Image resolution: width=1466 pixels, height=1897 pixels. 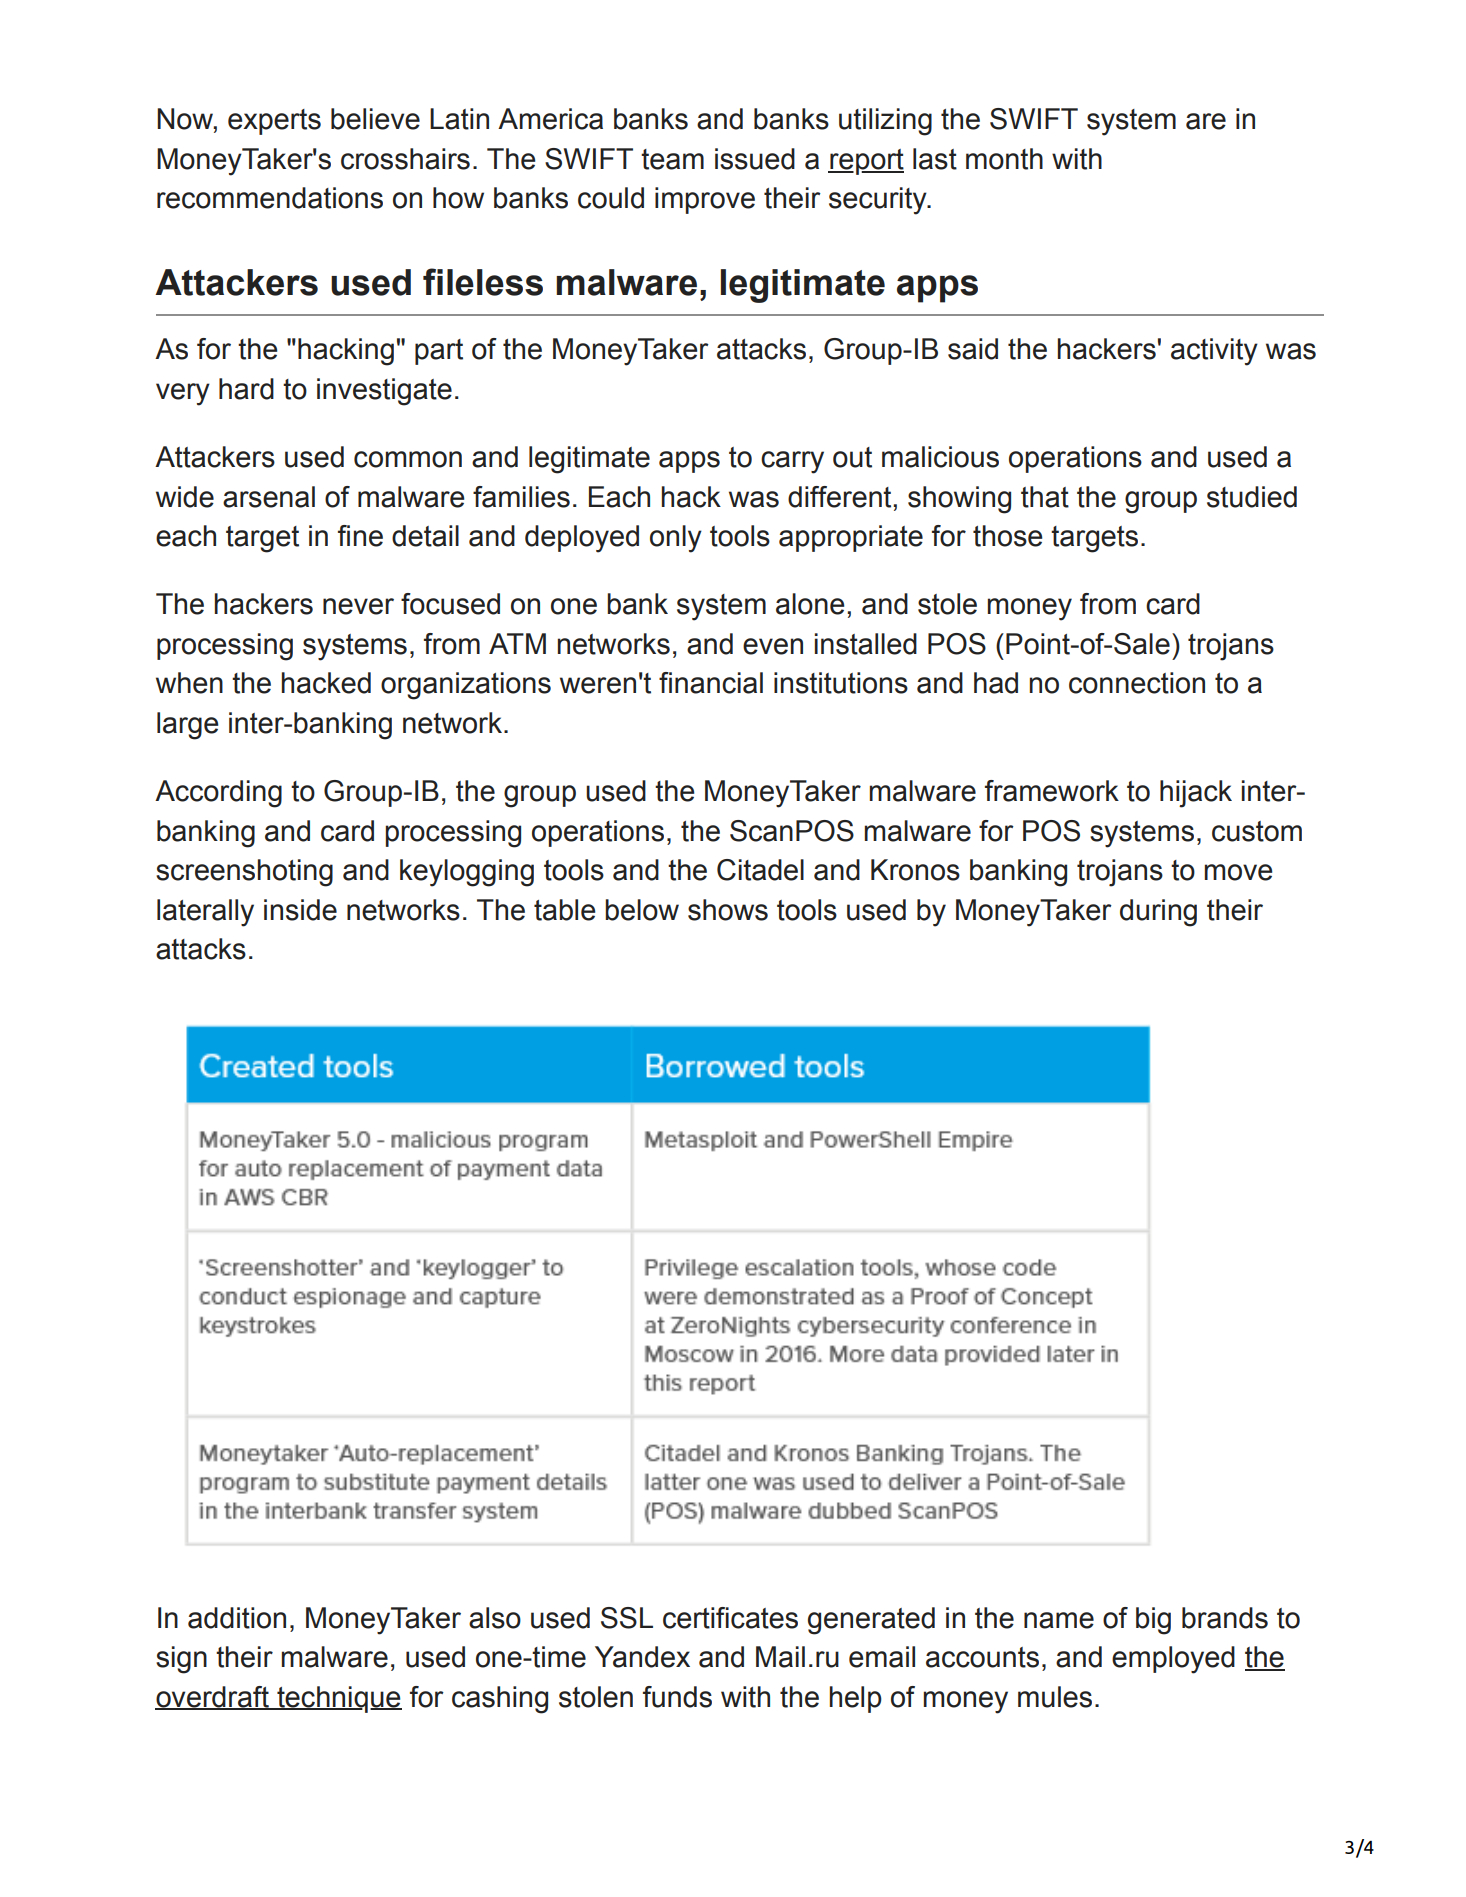 What do you see at coordinates (1153, 1621) in the page?
I see `big` at bounding box center [1153, 1621].
